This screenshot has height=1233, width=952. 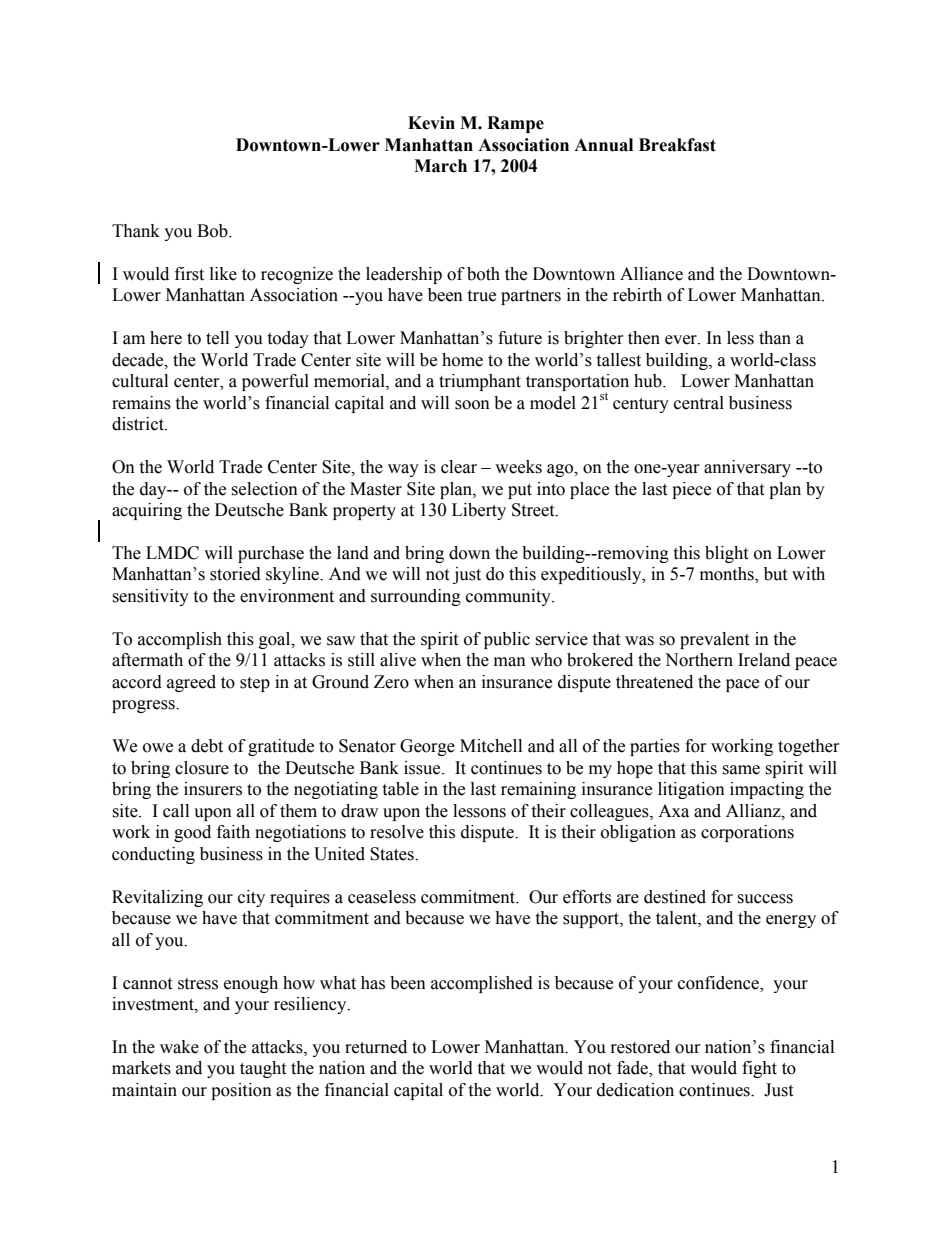 What do you see at coordinates (440, 166) in the screenshot?
I see `March` at bounding box center [440, 166].
